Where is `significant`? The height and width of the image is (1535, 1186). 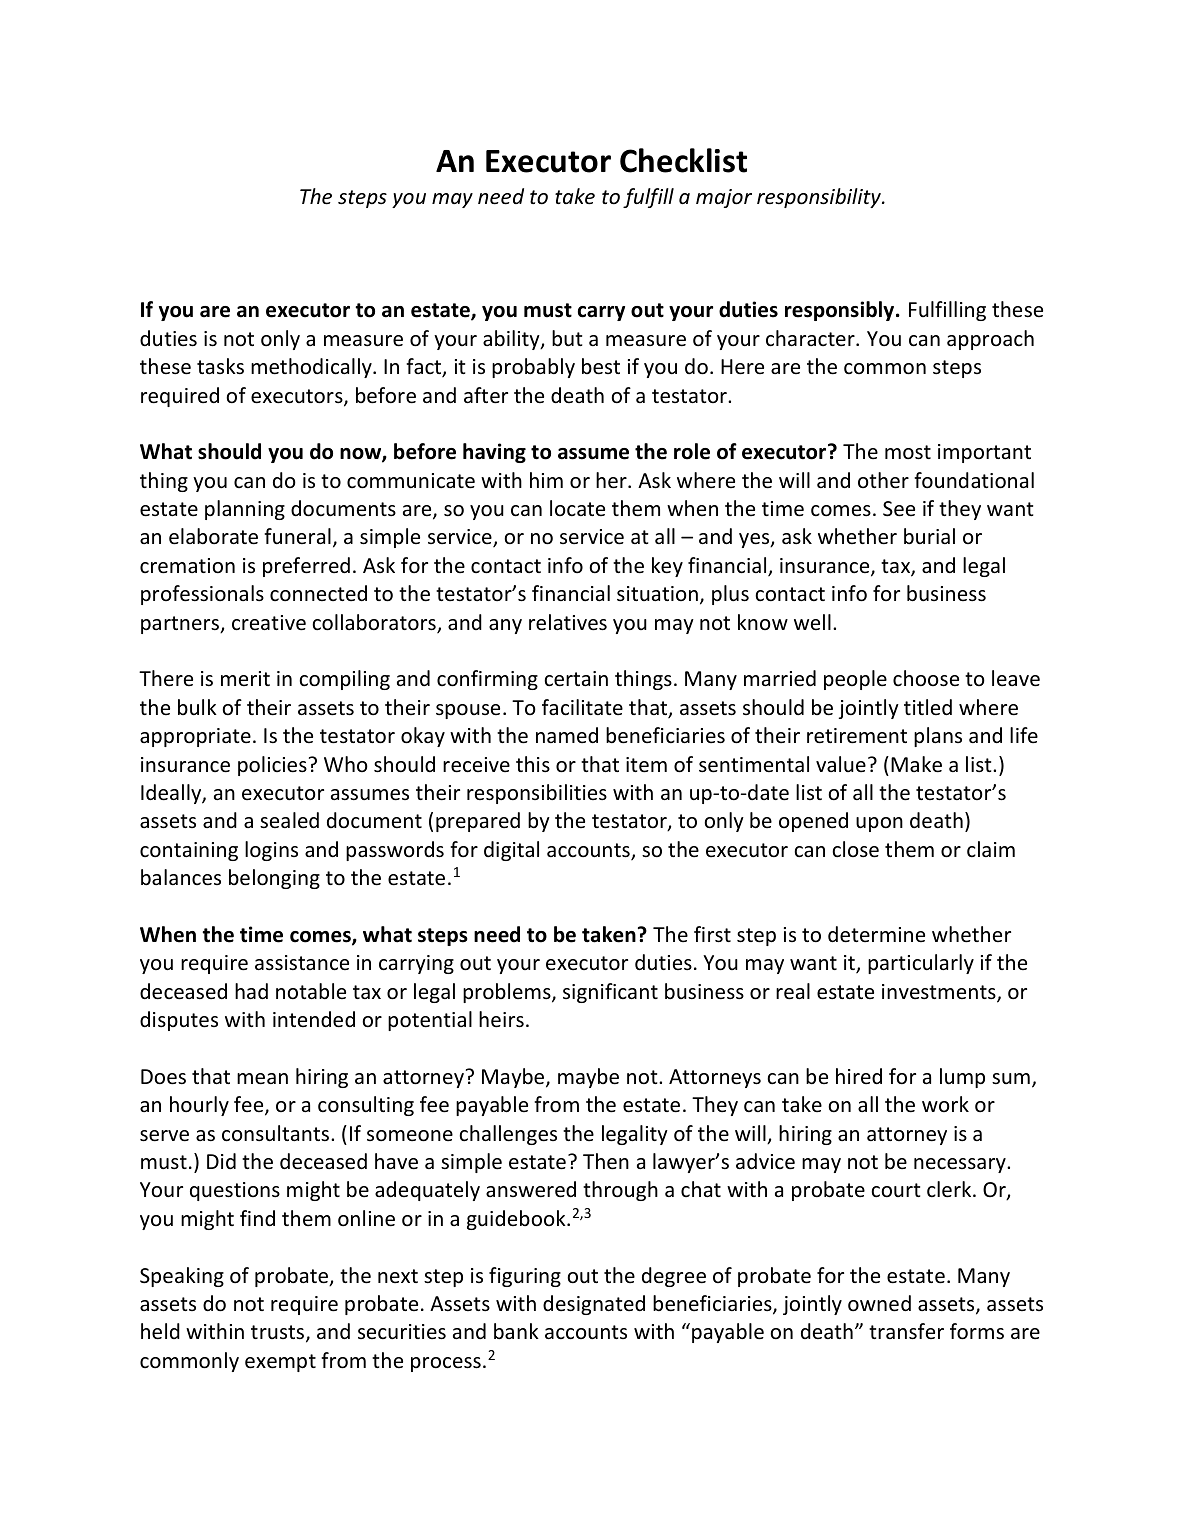 significant is located at coordinates (610, 993).
